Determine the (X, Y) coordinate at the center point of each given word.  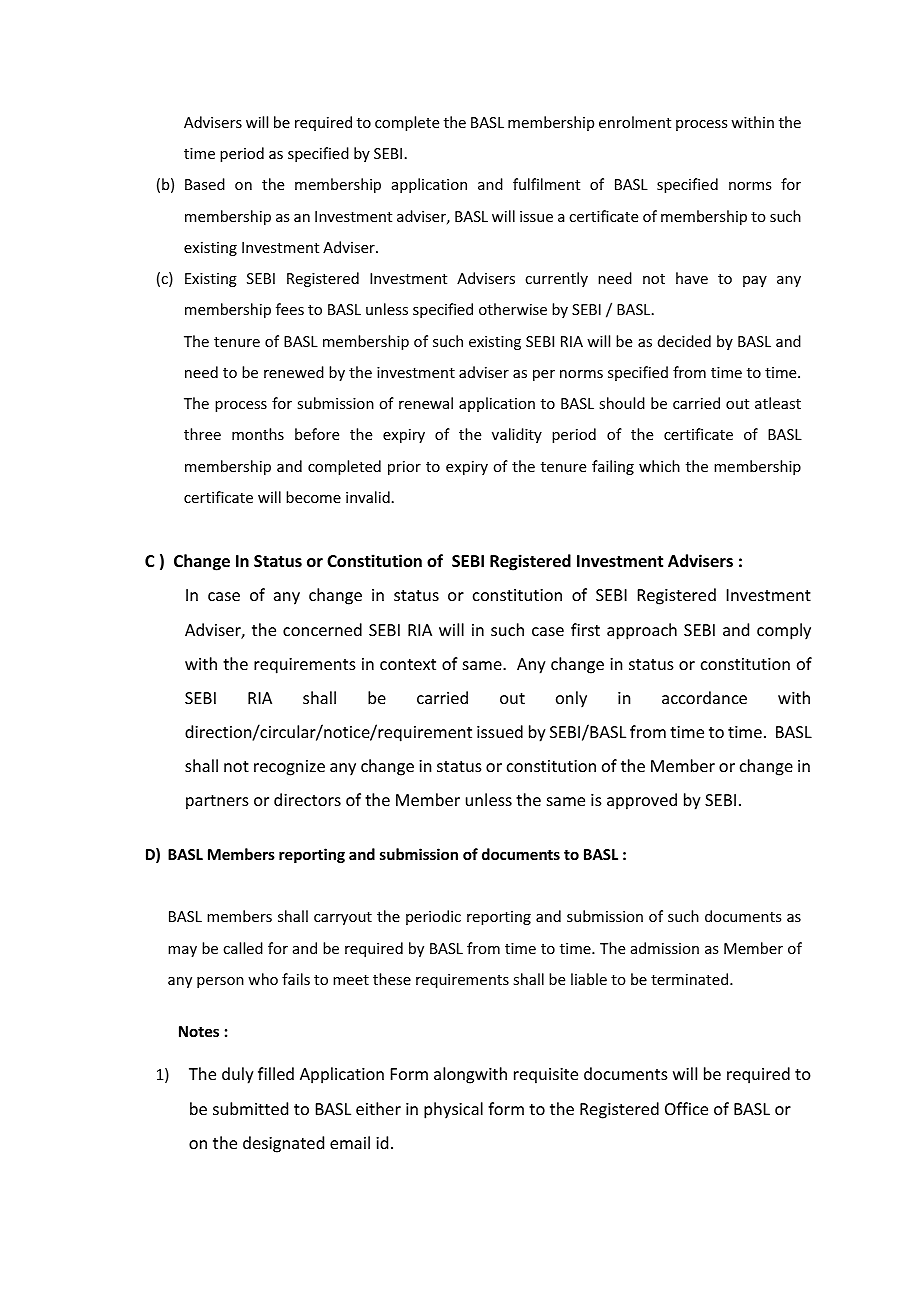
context (408, 664)
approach (642, 631)
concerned (322, 629)
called (243, 948)
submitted (250, 1108)
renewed (294, 372)
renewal (426, 403)
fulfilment (546, 184)
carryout (343, 918)
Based (205, 184)
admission (665, 948)
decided (684, 341)
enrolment (635, 122)
